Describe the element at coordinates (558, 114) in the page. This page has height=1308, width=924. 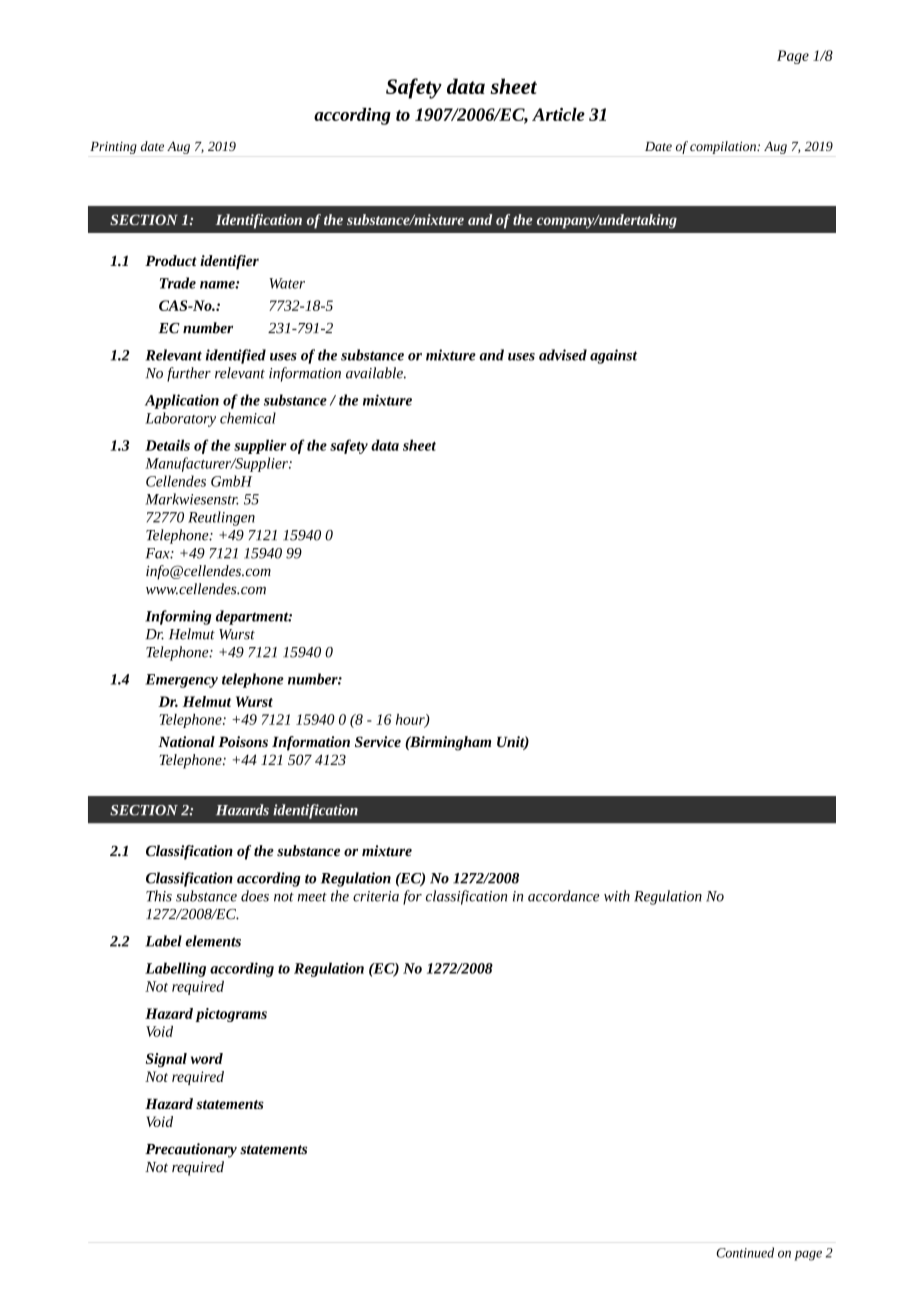
I see `Article` at that location.
